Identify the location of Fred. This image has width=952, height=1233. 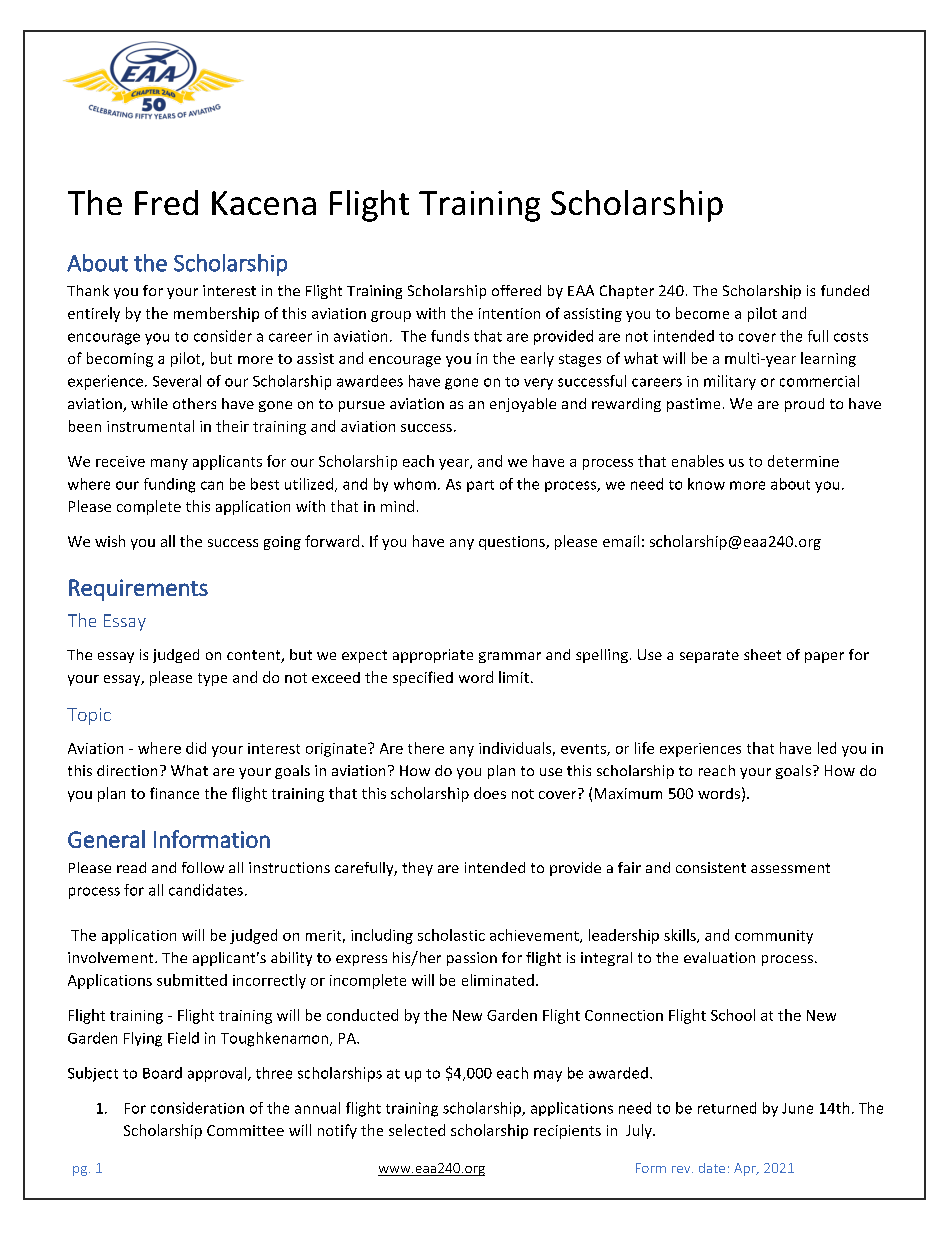
(166, 202).
